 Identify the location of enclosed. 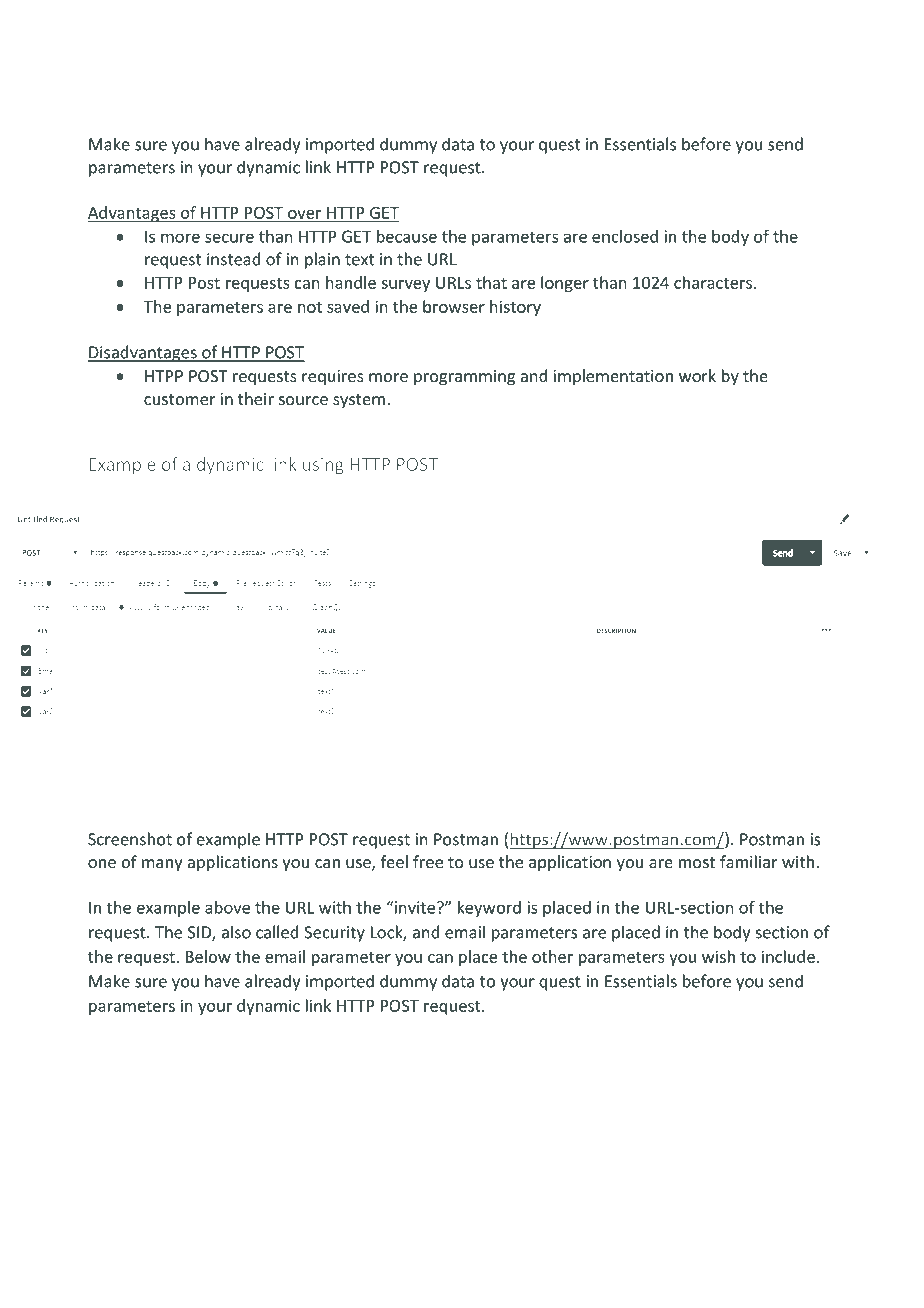
(625, 236).
